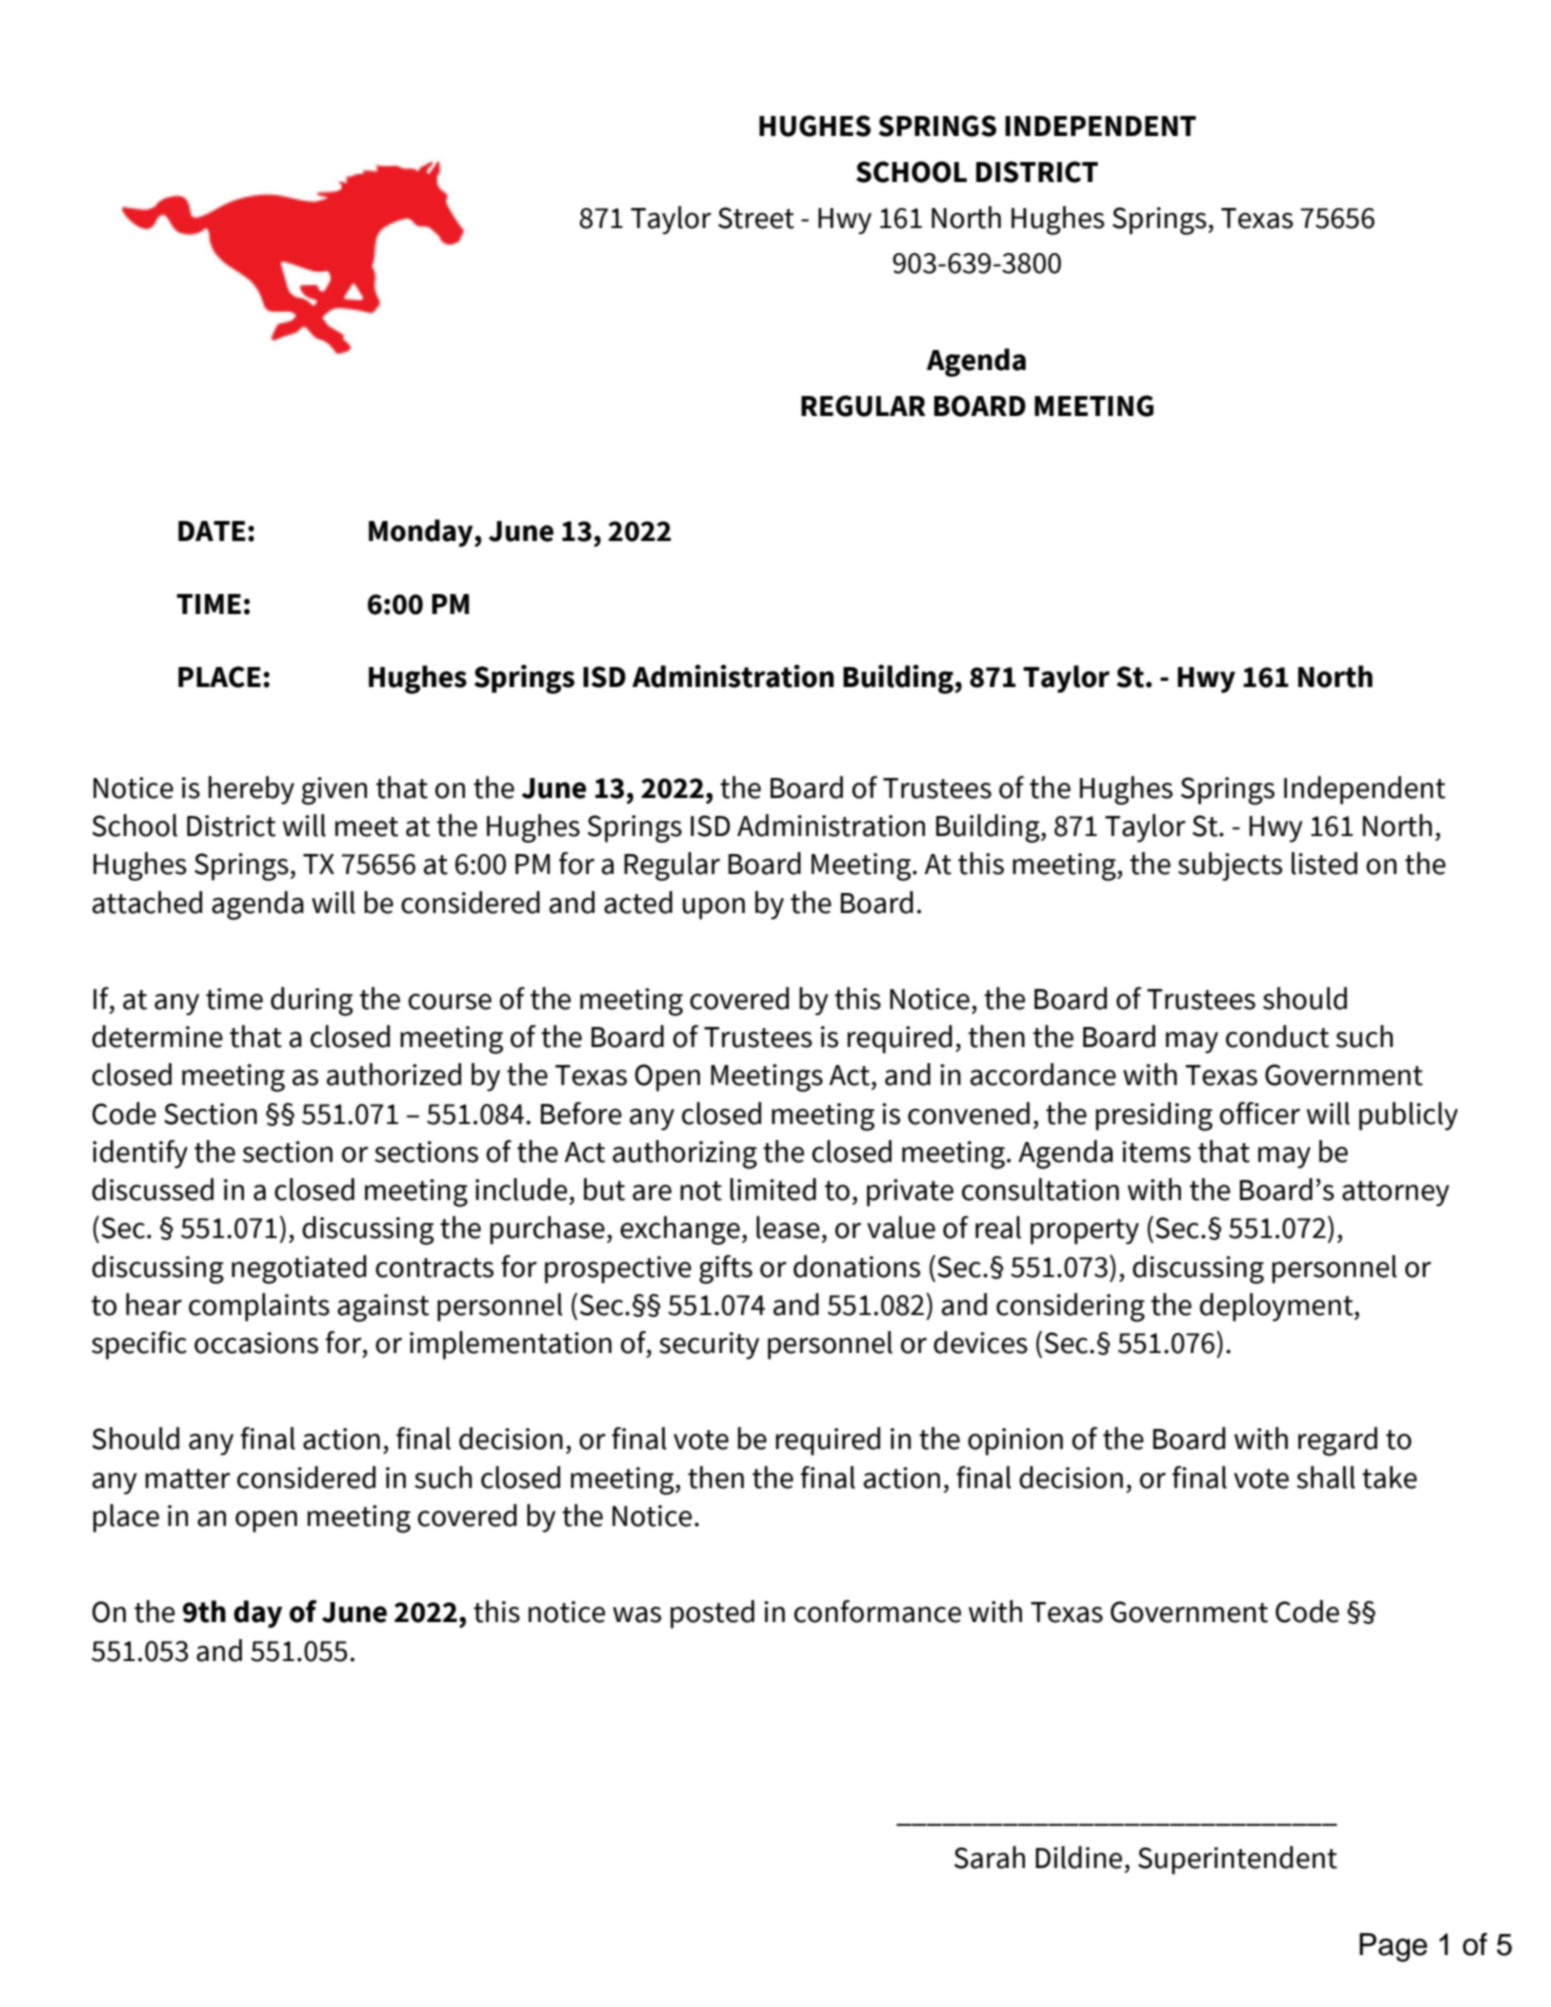  Describe the element at coordinates (1260, 1113) in the screenshot. I see `officer` at that location.
